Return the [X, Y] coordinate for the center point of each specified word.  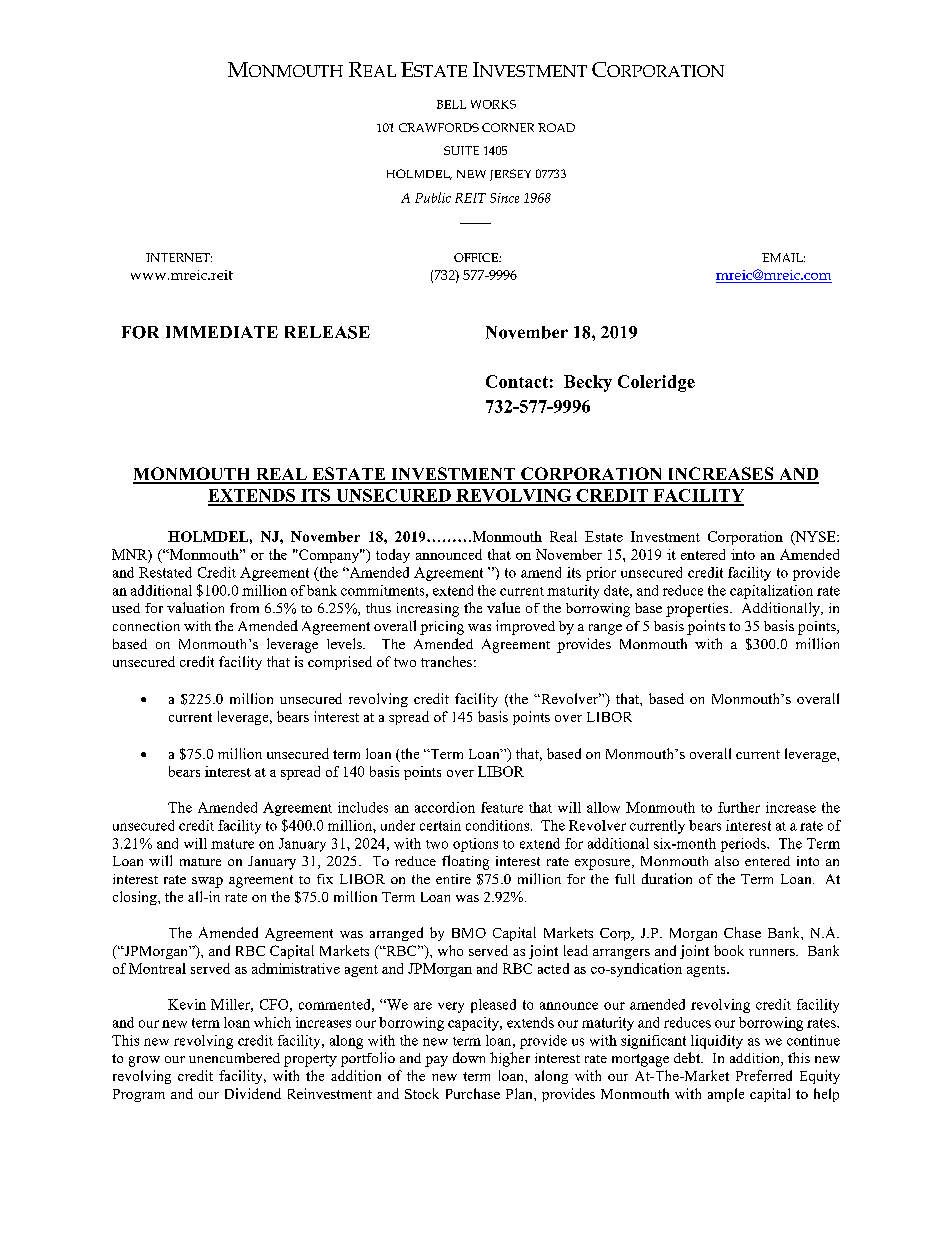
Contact [517, 381]
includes [363, 807]
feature [502, 807]
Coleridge [656, 383]
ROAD [556, 127]
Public [433, 197]
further [739, 807]
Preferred [764, 1075]
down [469, 1057]
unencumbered [234, 1058]
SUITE [461, 150]
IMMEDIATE [222, 332]
